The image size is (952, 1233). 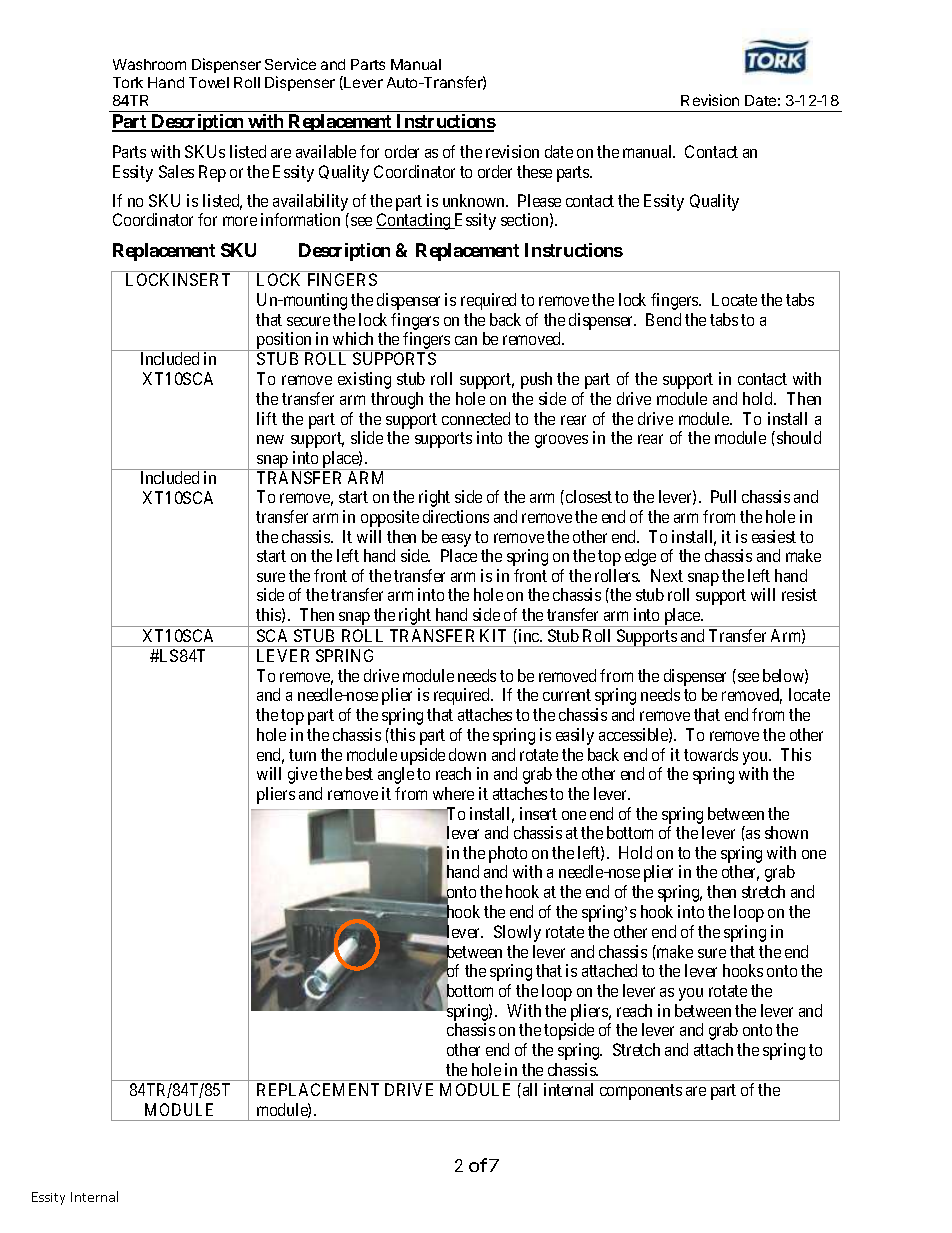 What do you see at coordinates (539, 200) in the document?
I see `Please` at bounding box center [539, 200].
